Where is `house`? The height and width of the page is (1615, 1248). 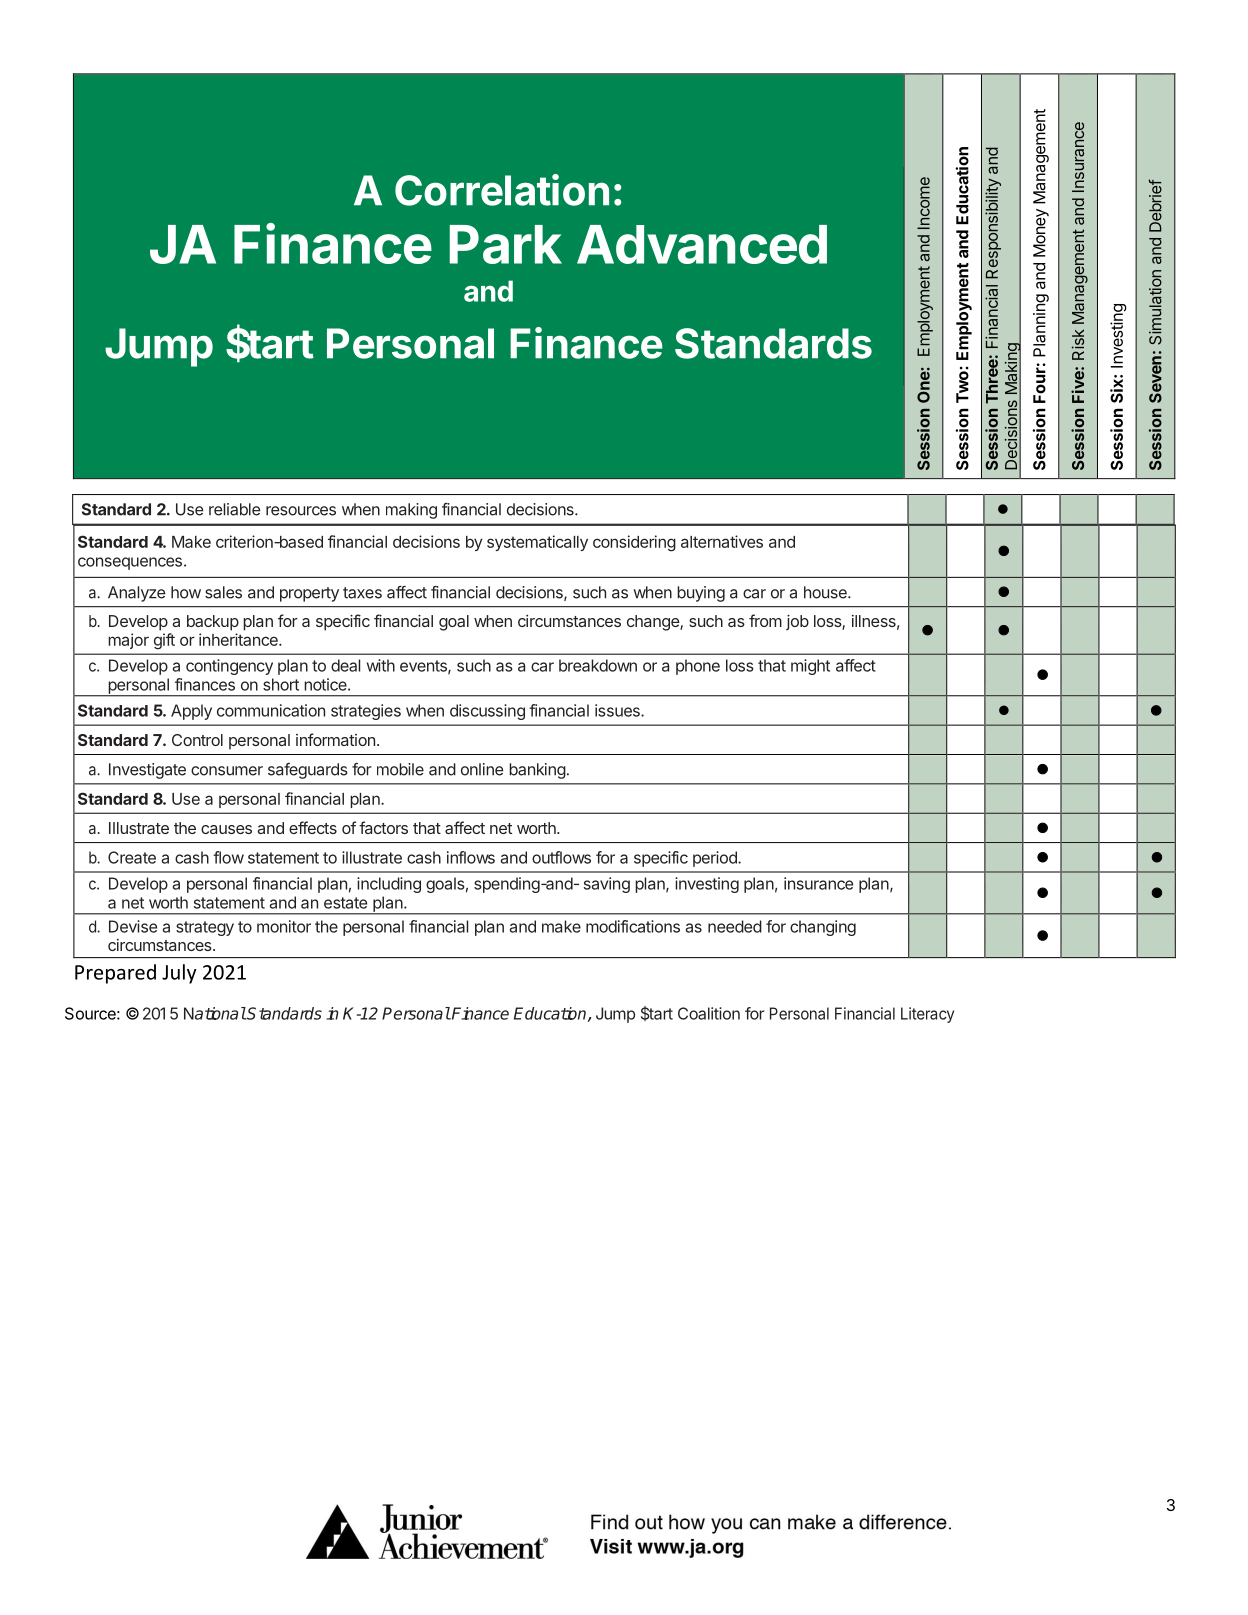 house is located at coordinates (826, 592).
